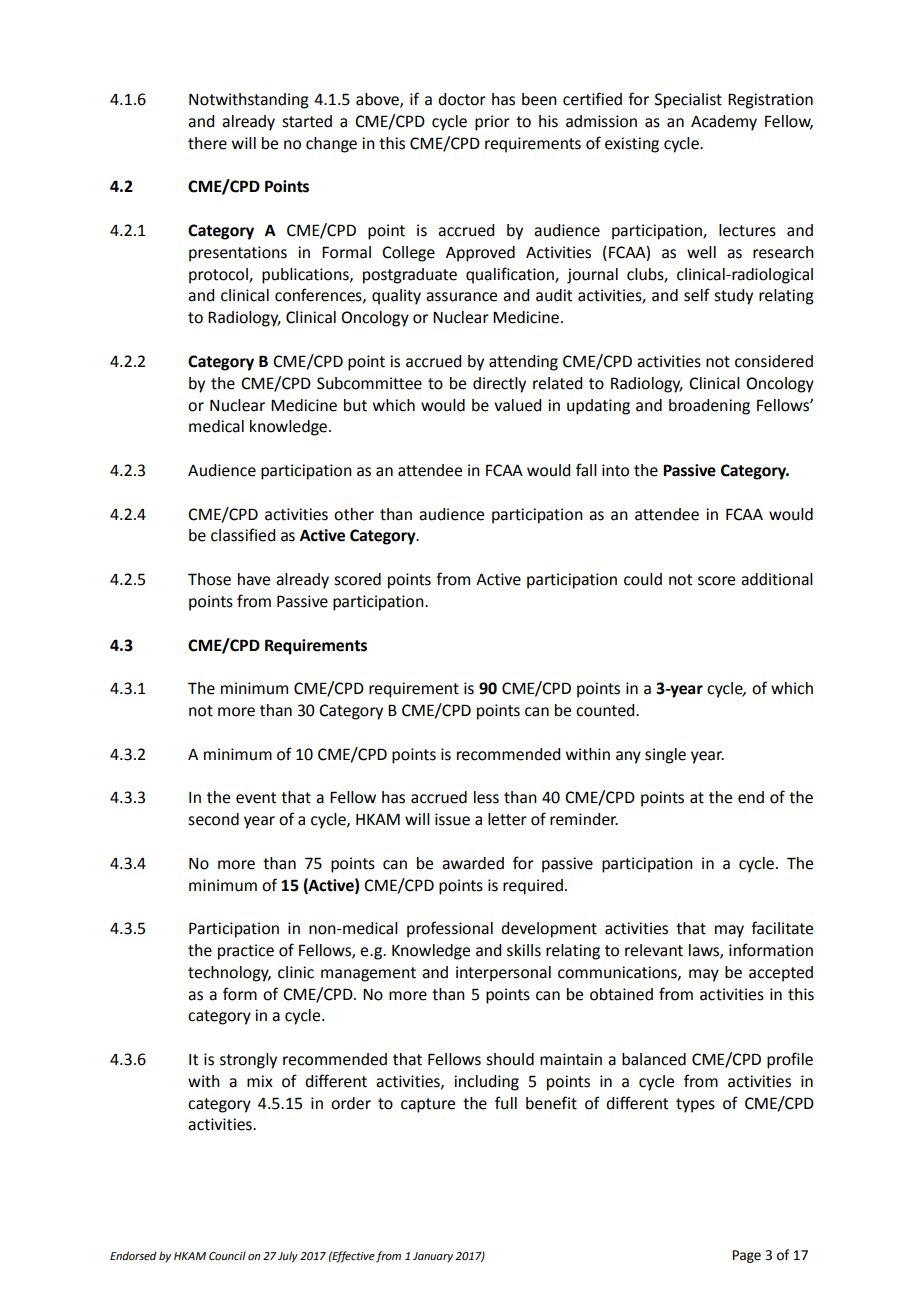 The height and width of the screenshot is (1308, 924). Describe the element at coordinates (492, 123) in the screenshot. I see `prior` at that location.
